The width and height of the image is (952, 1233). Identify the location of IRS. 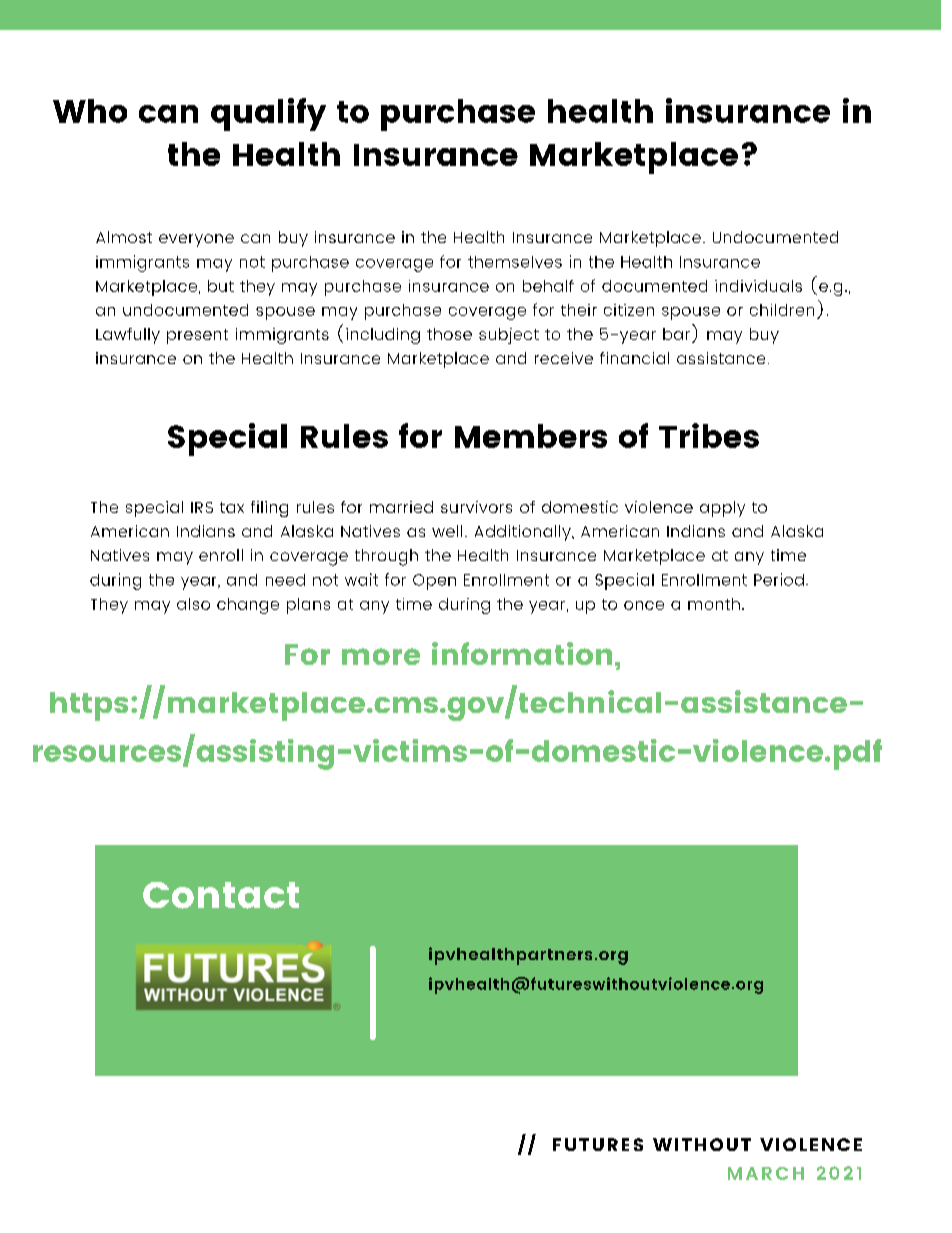
(202, 507).
